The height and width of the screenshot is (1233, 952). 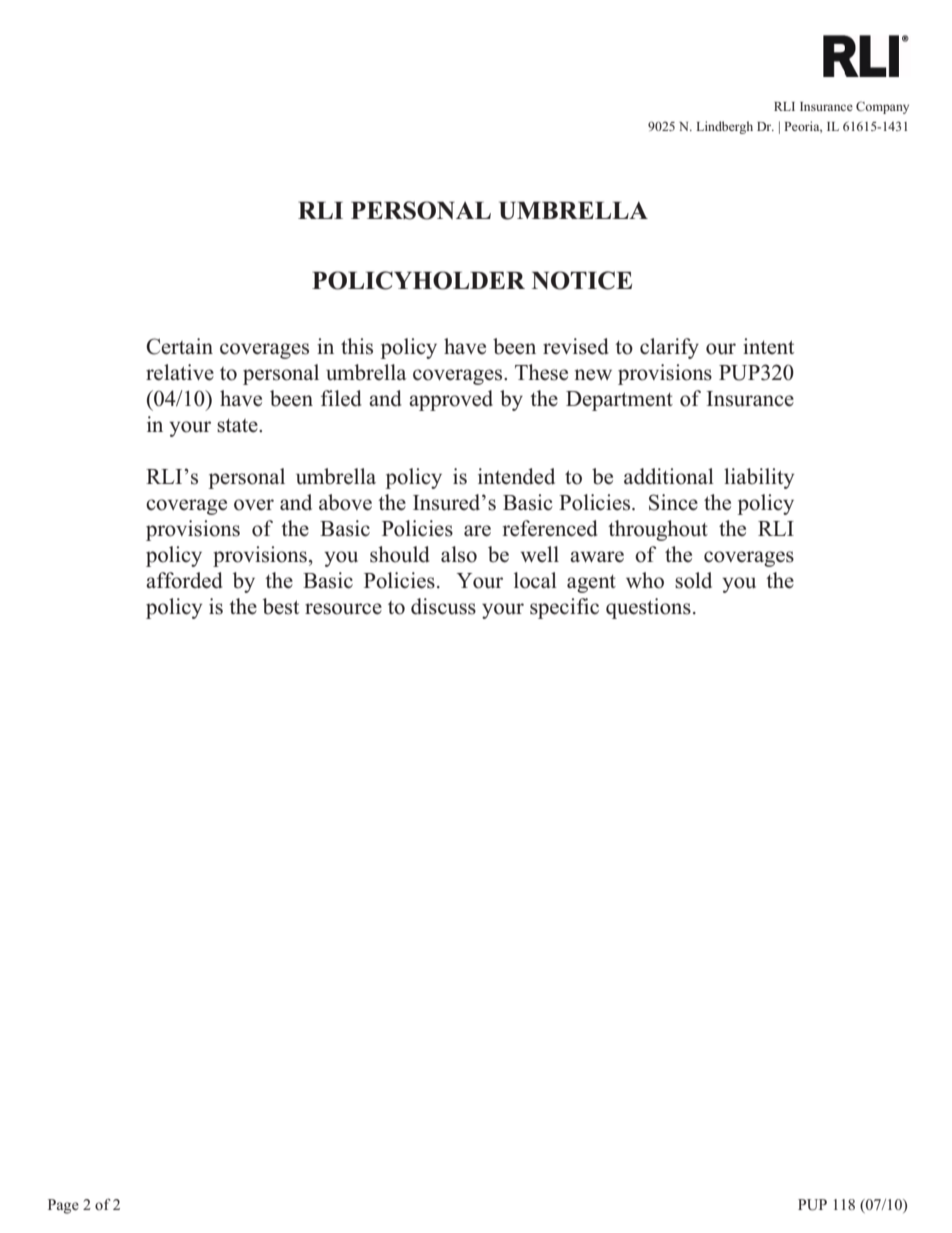 What do you see at coordinates (724, 127) in the screenshot?
I see `Lindbergh` at bounding box center [724, 127].
